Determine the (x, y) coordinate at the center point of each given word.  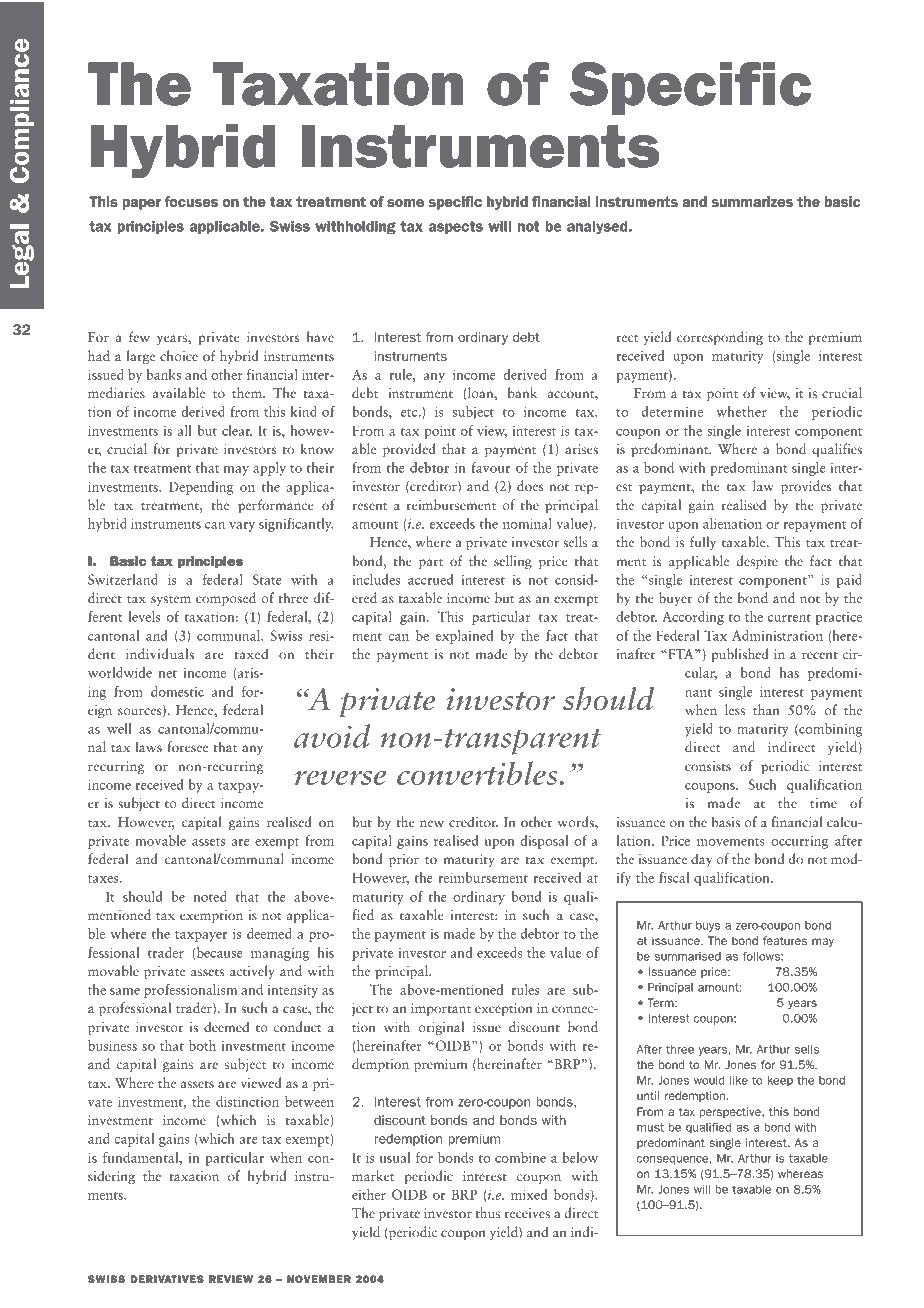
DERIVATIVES (167, 1279)
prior (404, 860)
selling (513, 562)
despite (757, 562)
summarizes (752, 201)
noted (210, 896)
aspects (456, 227)
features (785, 940)
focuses (191, 201)
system (171, 601)
